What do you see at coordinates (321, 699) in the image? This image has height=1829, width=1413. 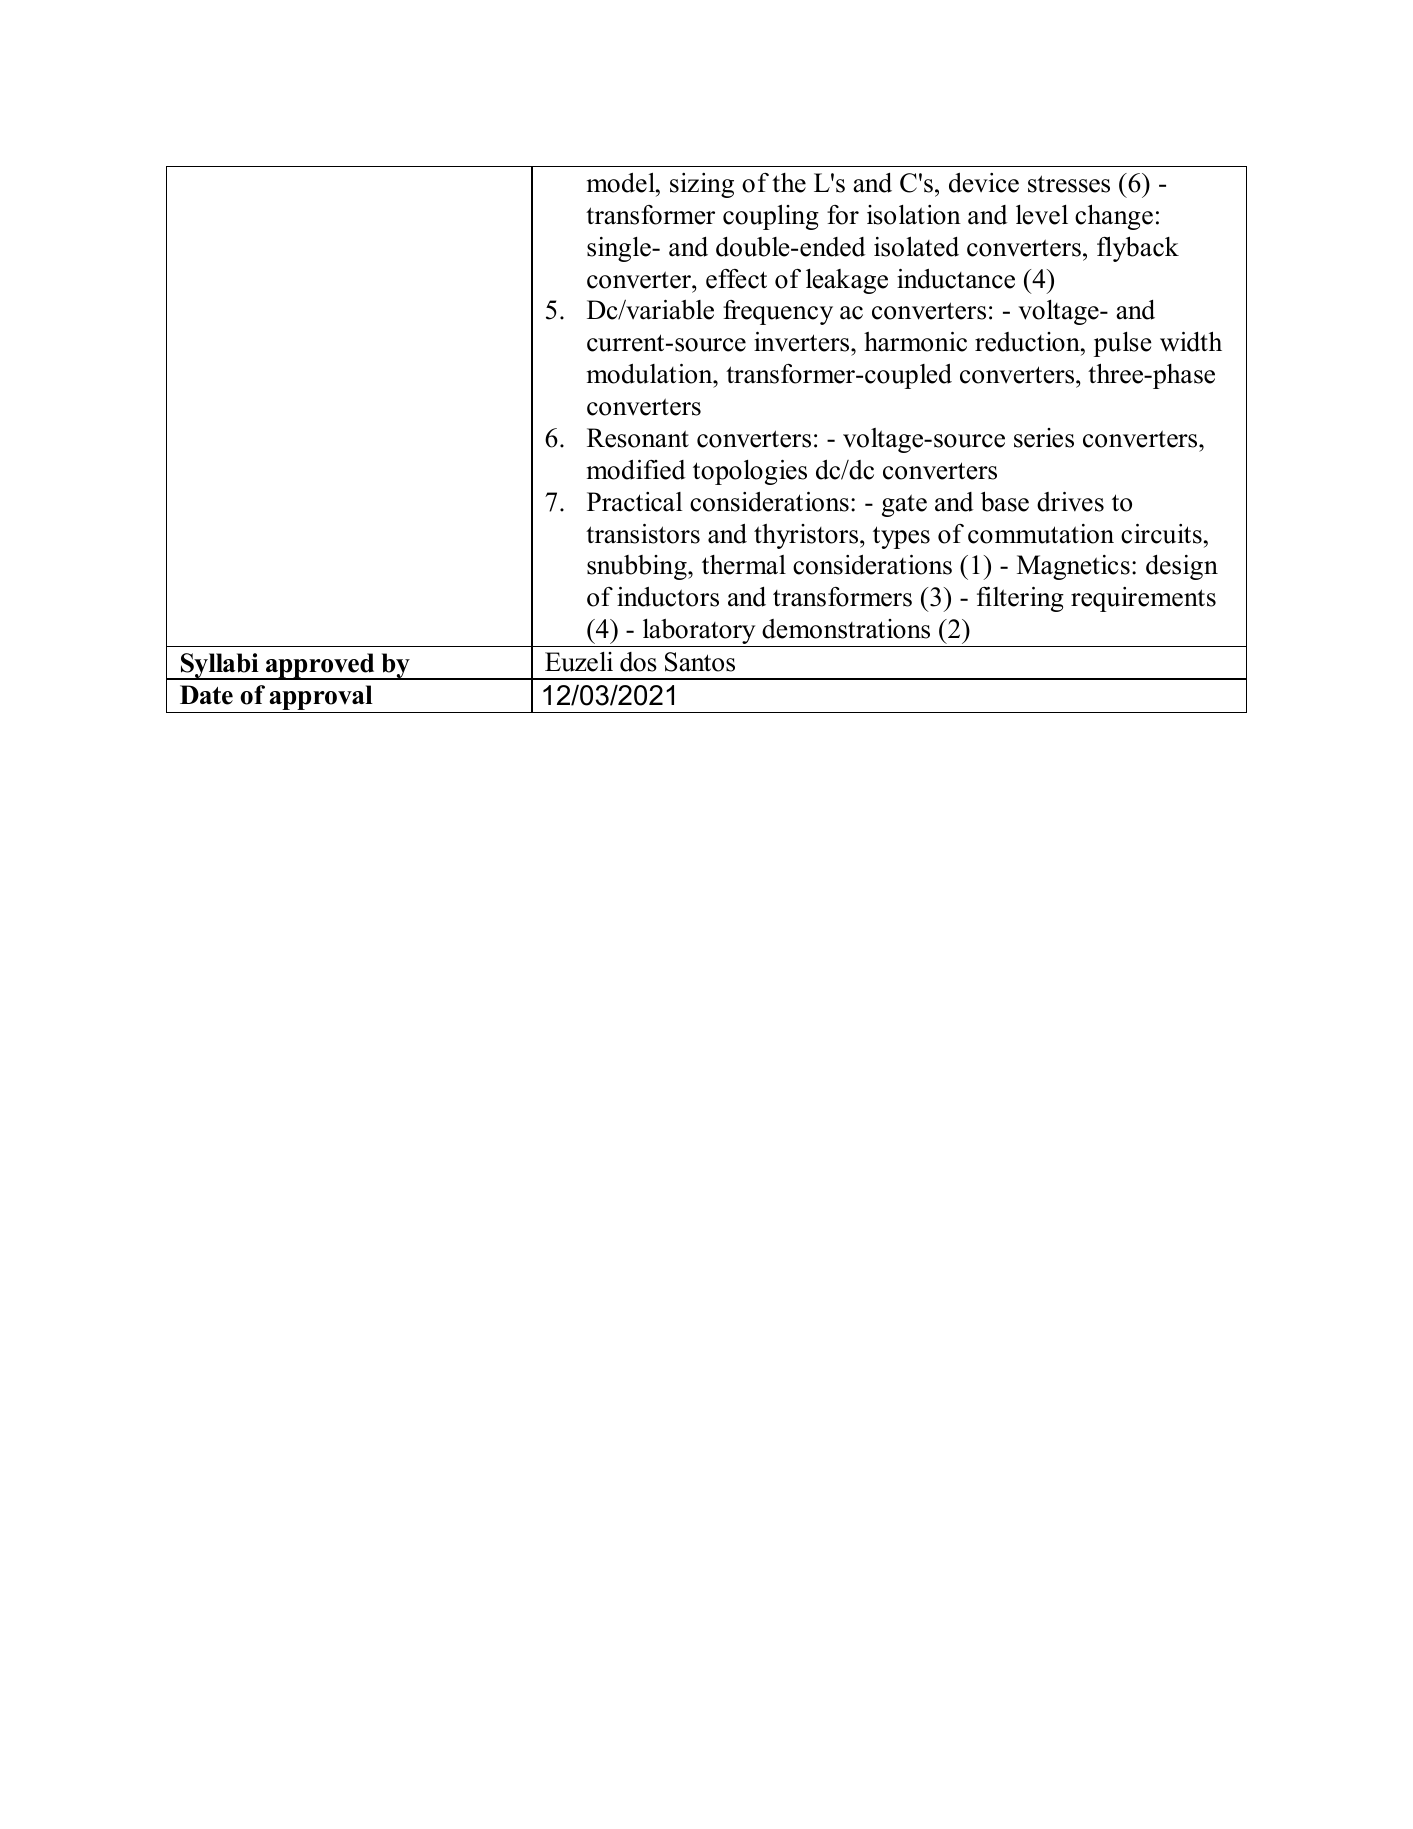 I see `approval` at bounding box center [321, 699].
